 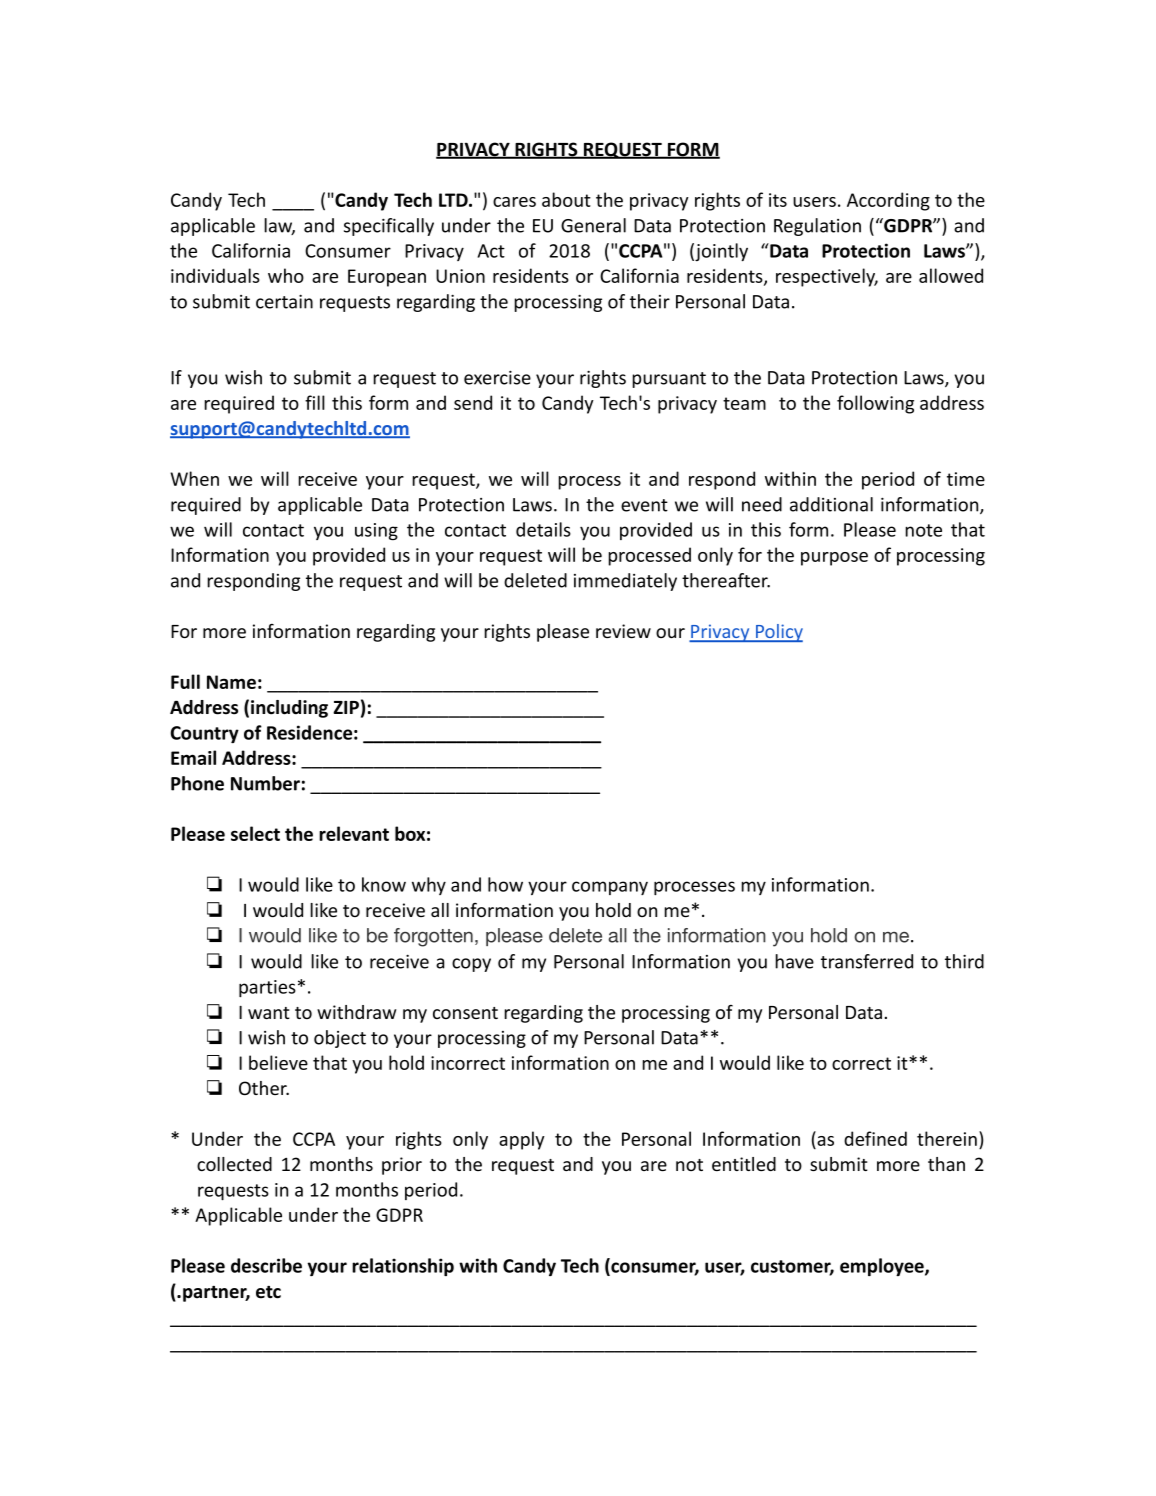 I want to click on details, so click(x=543, y=529).
